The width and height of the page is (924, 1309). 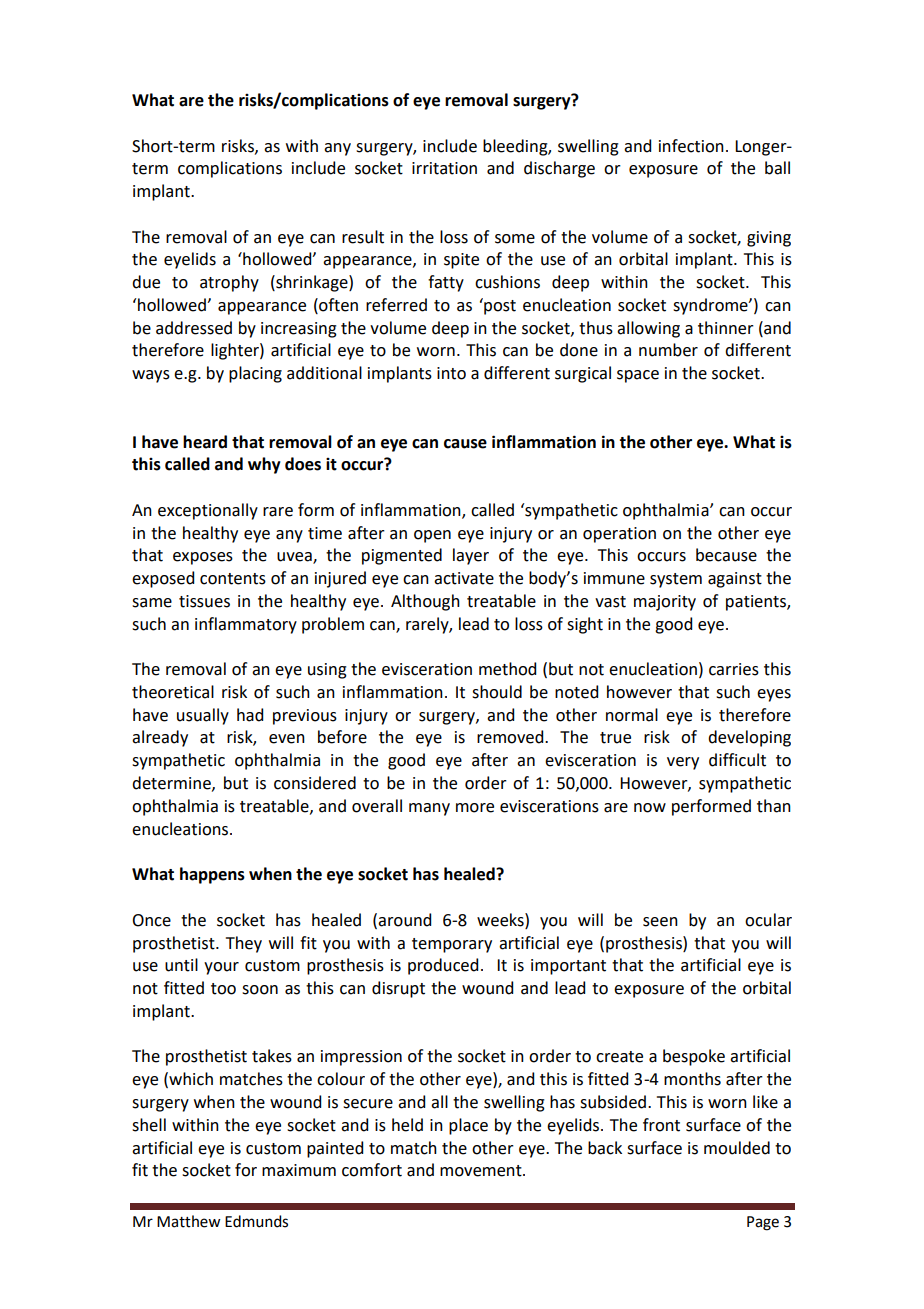 What do you see at coordinates (203, 716) in the page?
I see `usually` at bounding box center [203, 716].
